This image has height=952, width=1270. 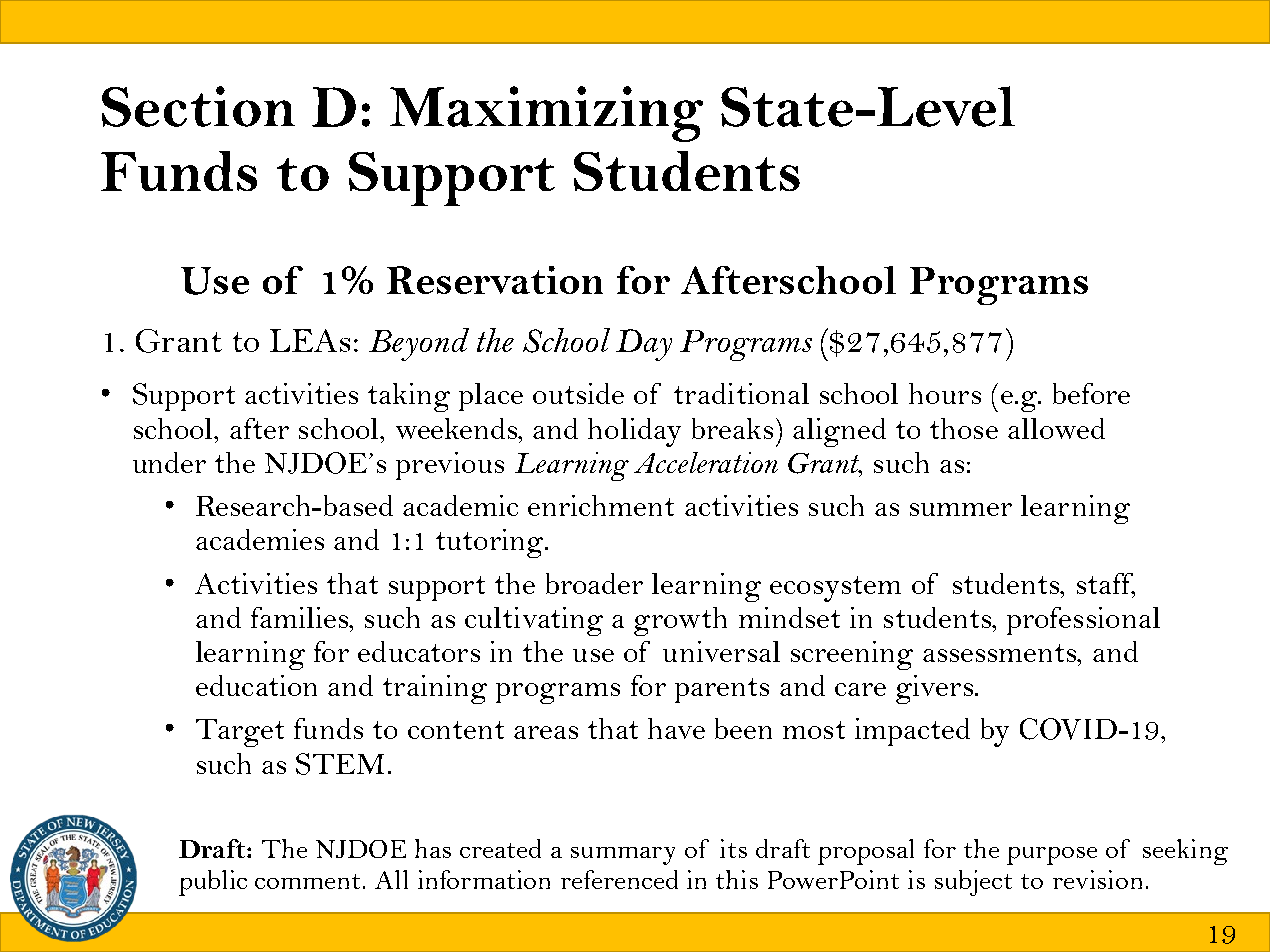 I want to click on Section, so click(x=198, y=106).
